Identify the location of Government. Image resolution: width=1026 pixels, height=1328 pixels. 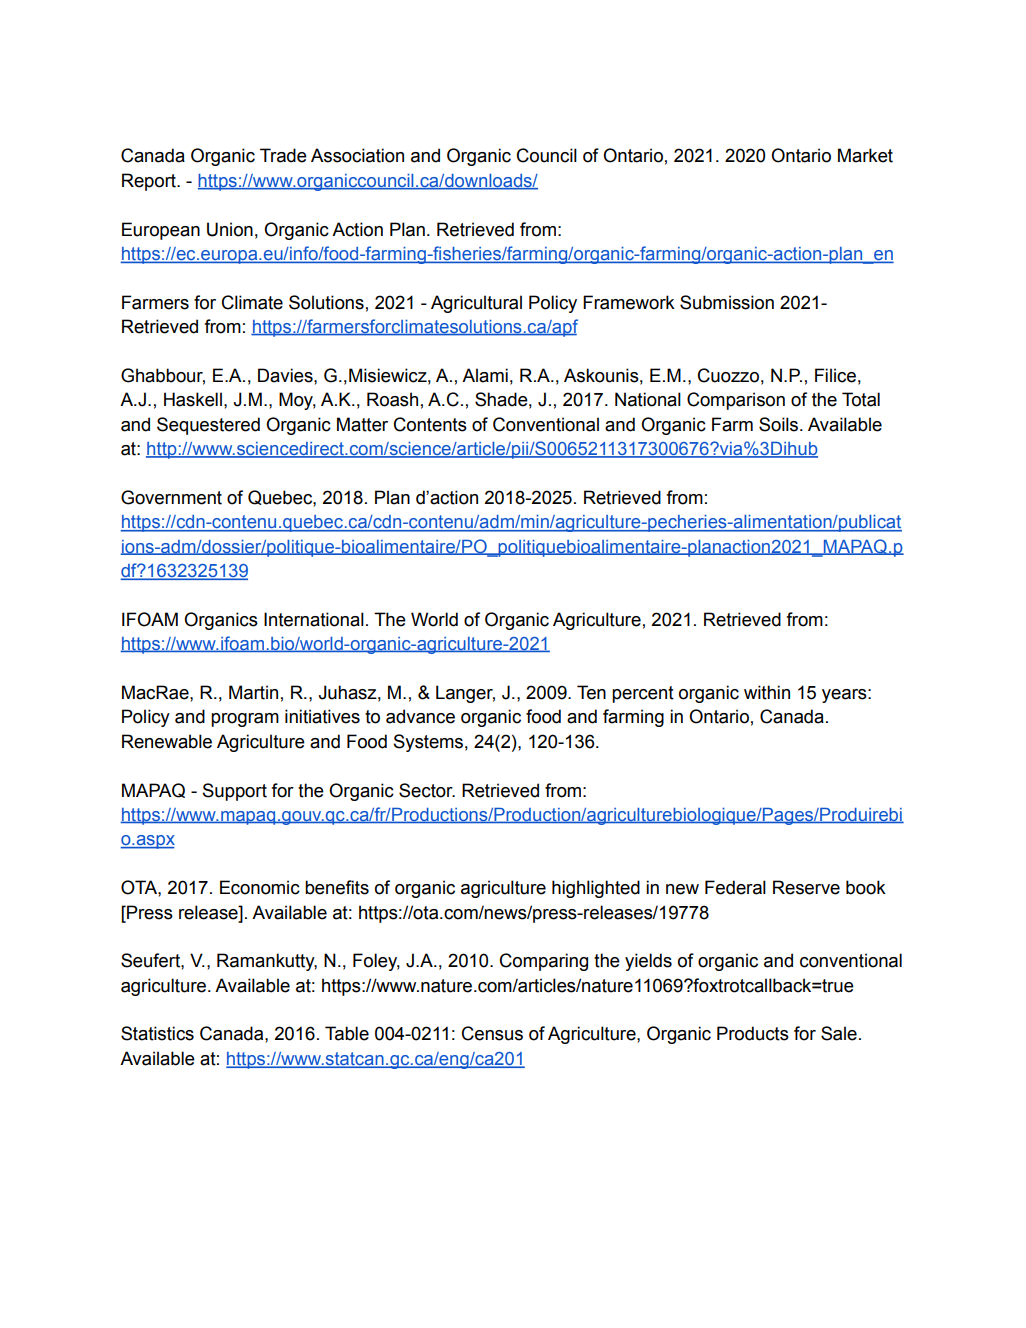
(171, 497).
